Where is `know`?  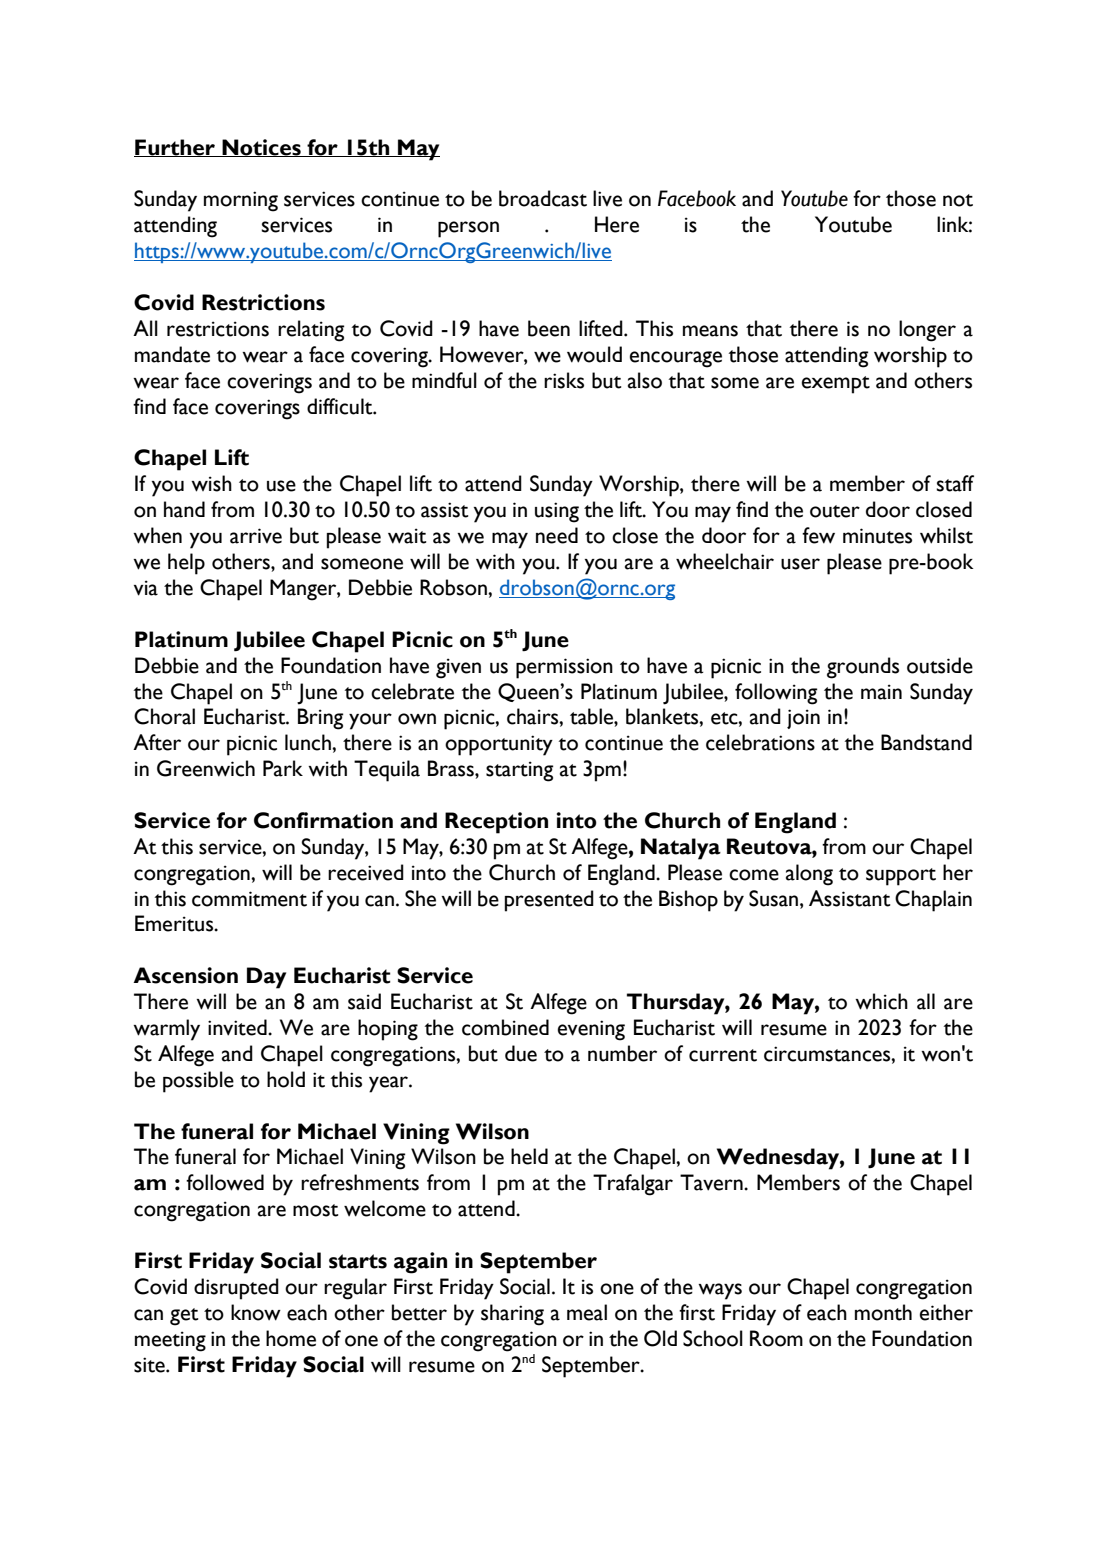 know is located at coordinates (256, 1312).
